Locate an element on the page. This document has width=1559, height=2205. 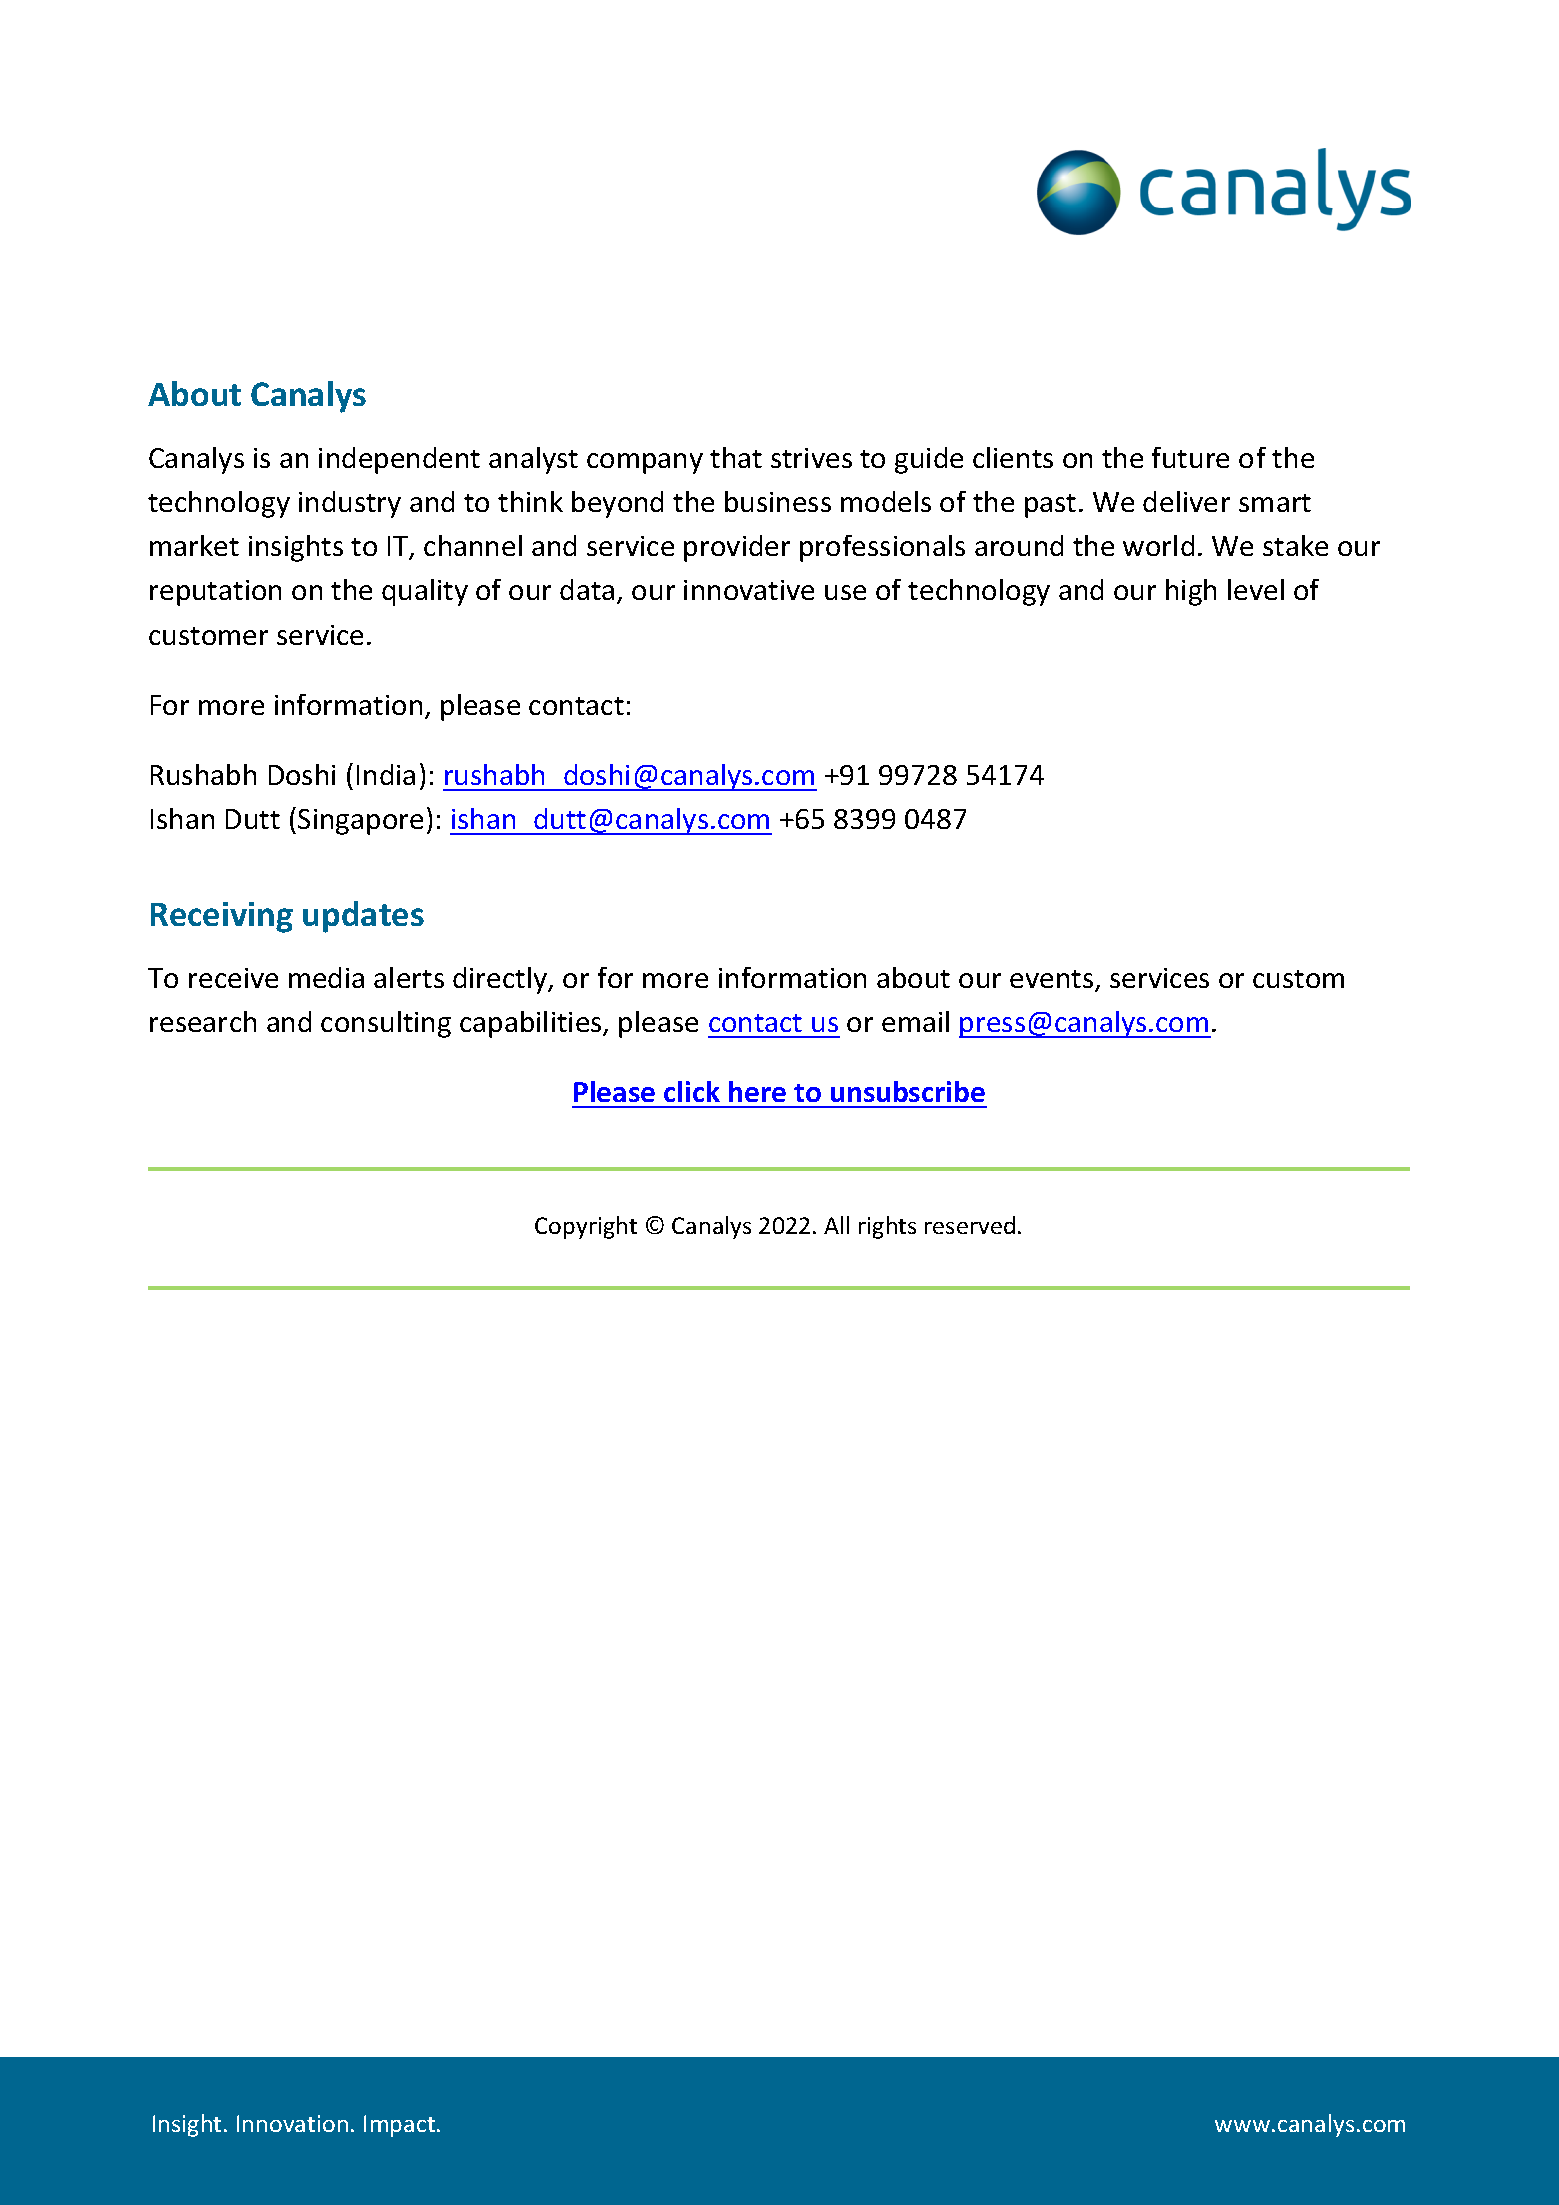
business is located at coordinates (778, 501).
